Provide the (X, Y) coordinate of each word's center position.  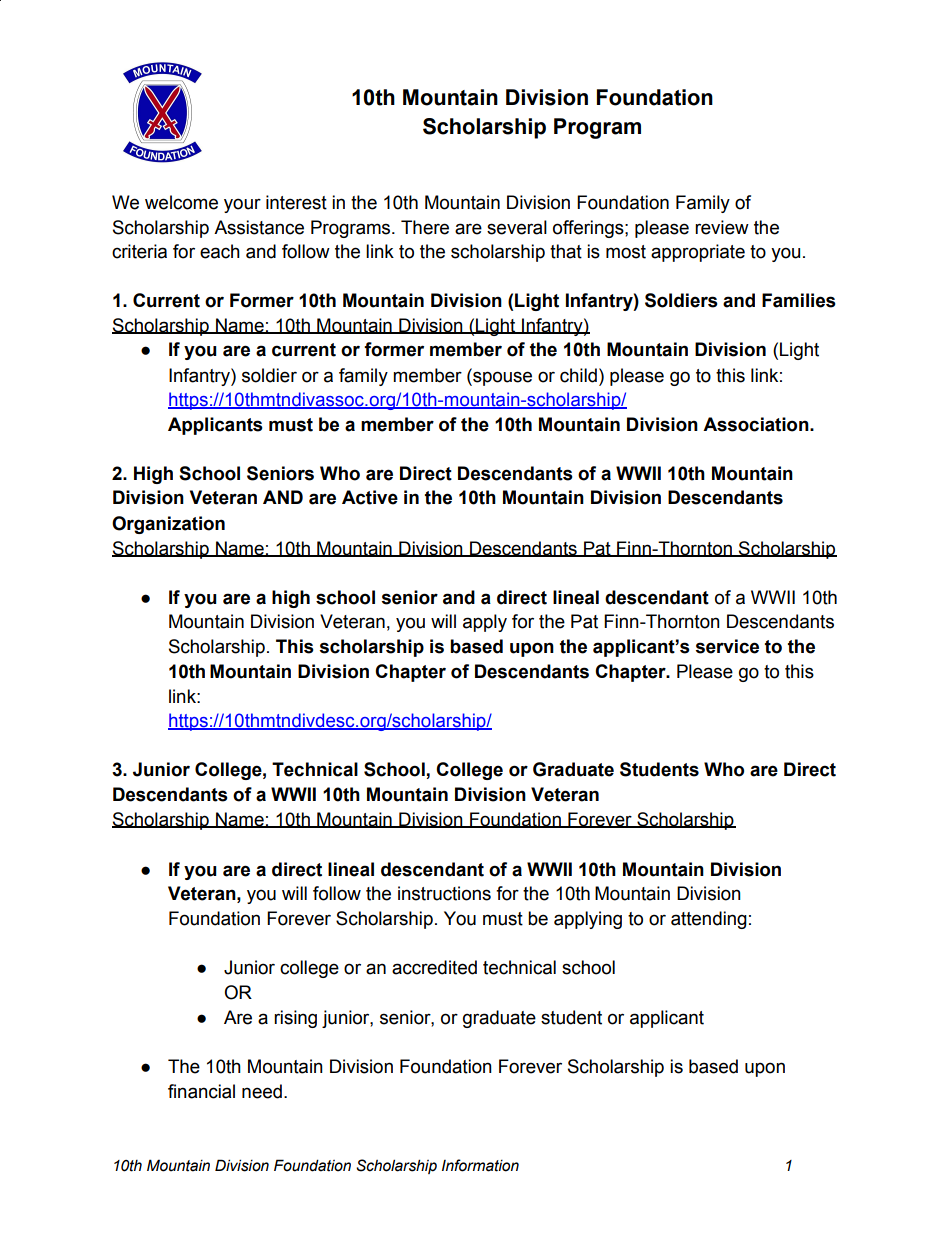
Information (480, 1165)
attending (709, 920)
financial (201, 1091)
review (722, 227)
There (425, 227)
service (727, 646)
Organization (168, 525)
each (220, 251)
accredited (434, 967)
